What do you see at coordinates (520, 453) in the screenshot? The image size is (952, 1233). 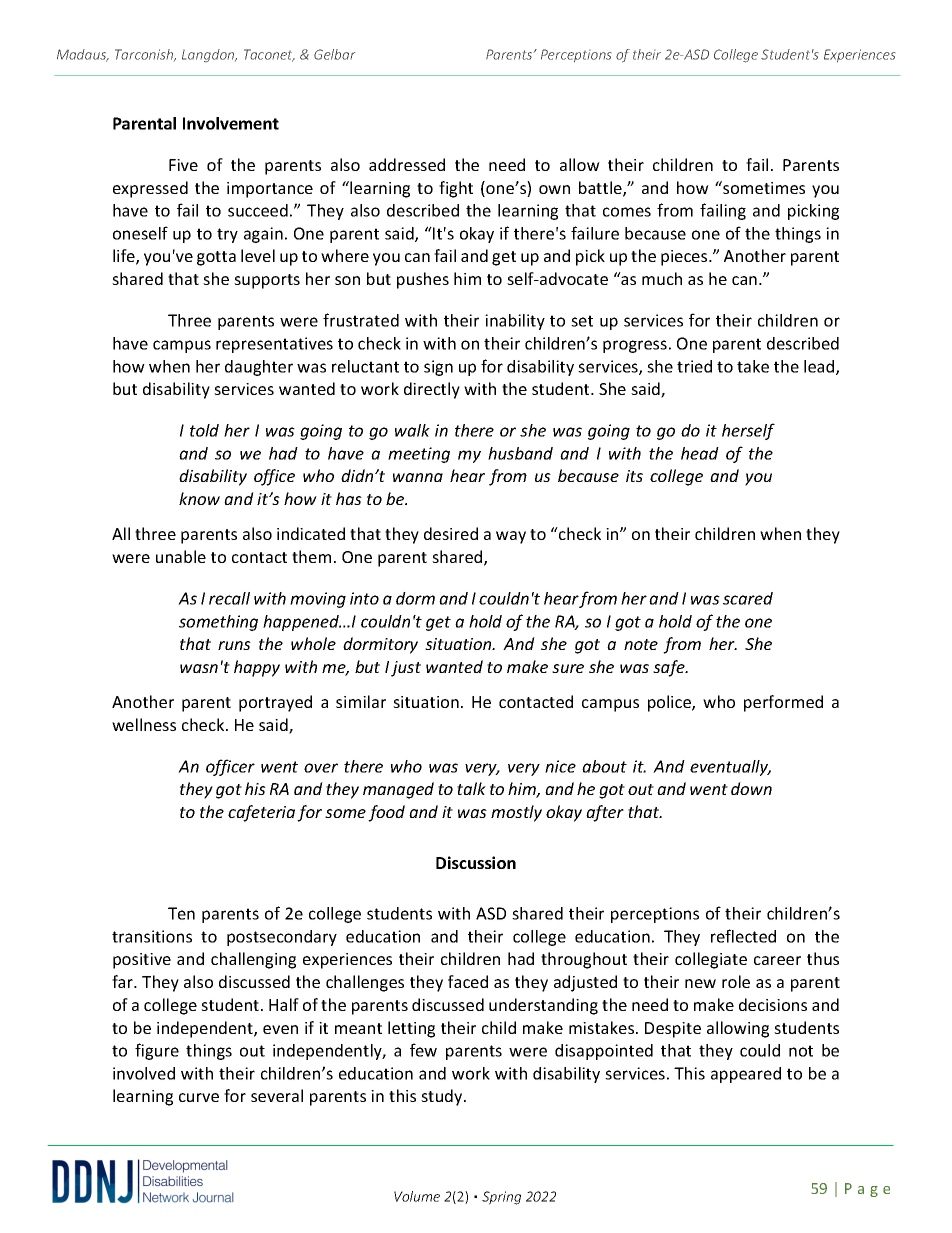 I see `husband` at bounding box center [520, 453].
